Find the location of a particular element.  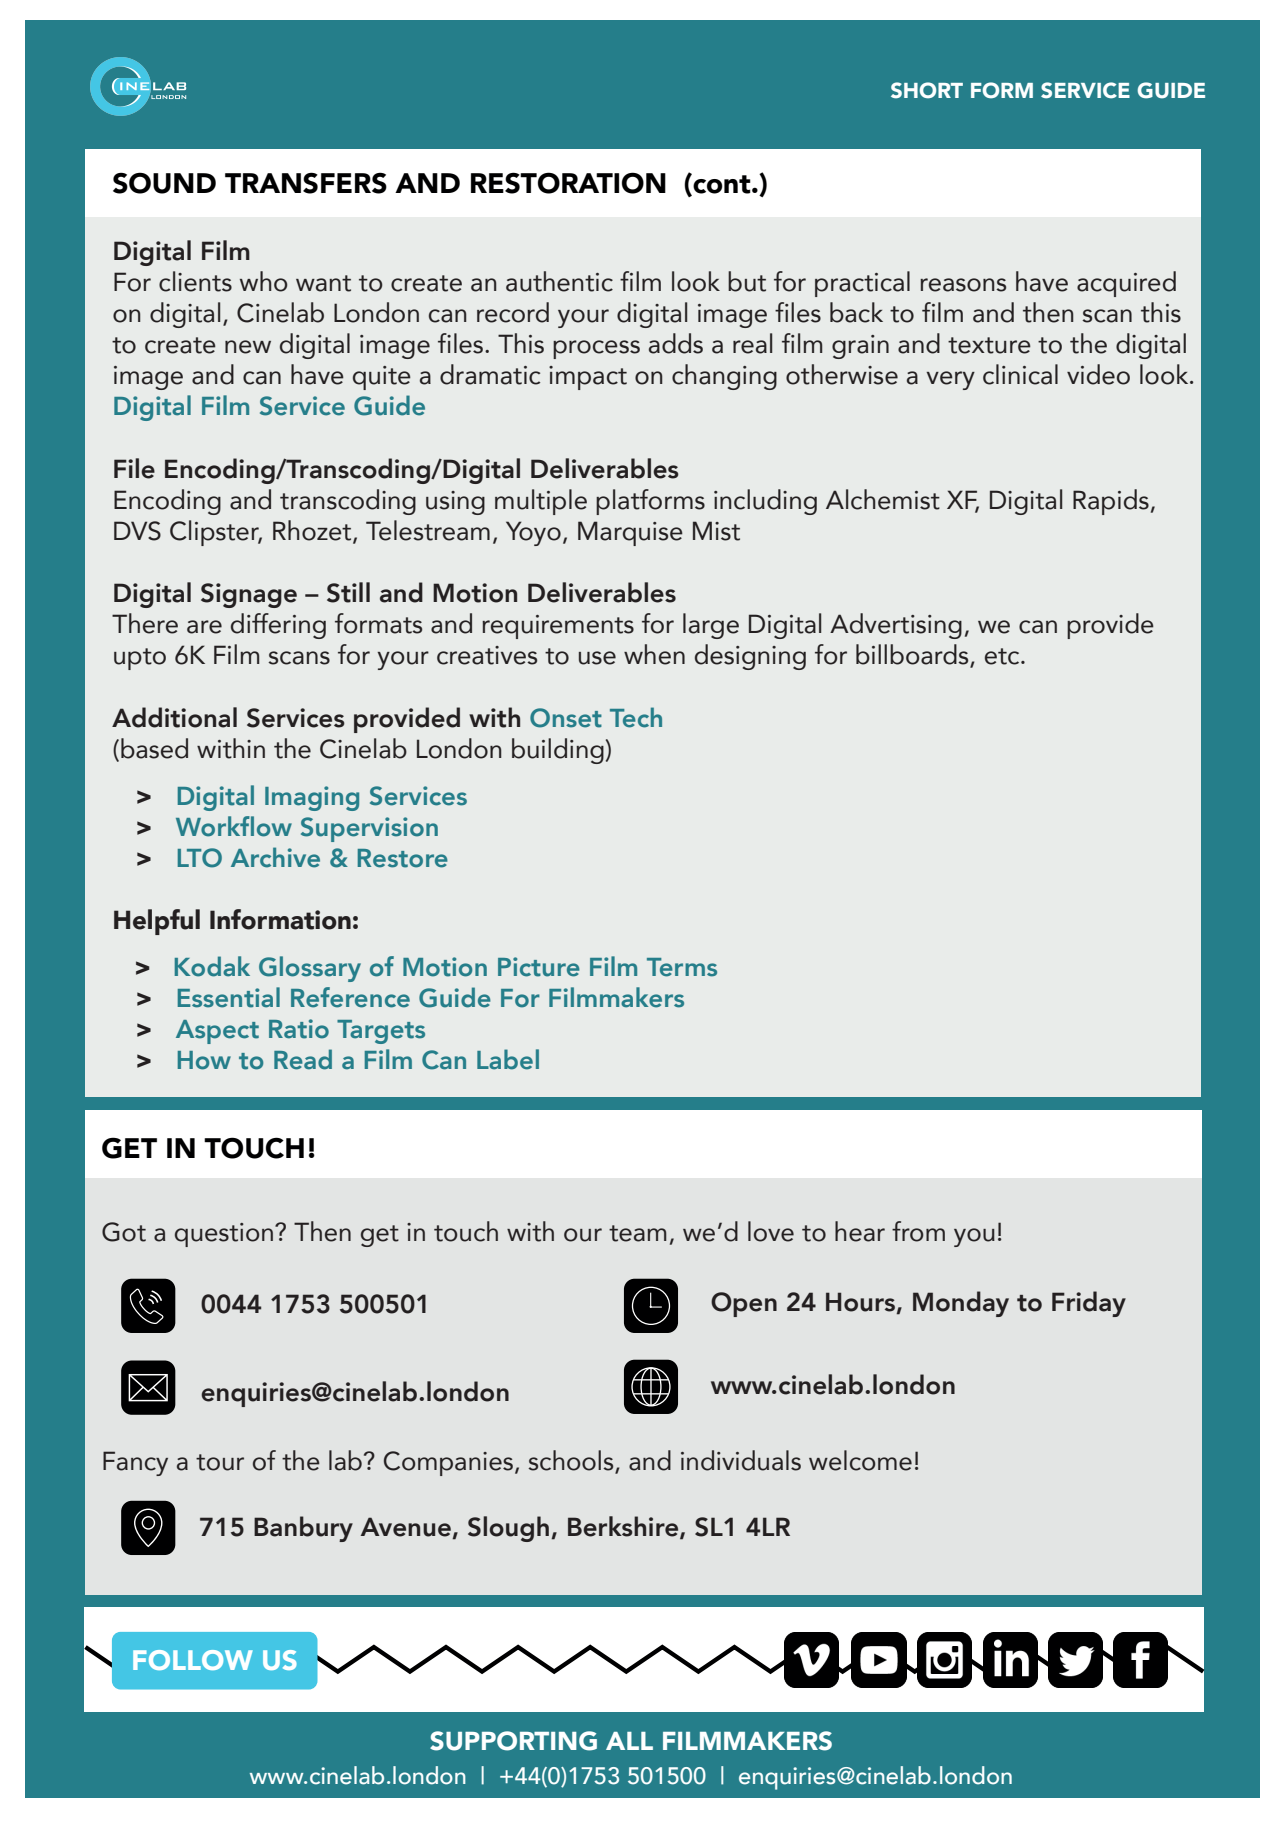

Terms is located at coordinates (682, 967).
